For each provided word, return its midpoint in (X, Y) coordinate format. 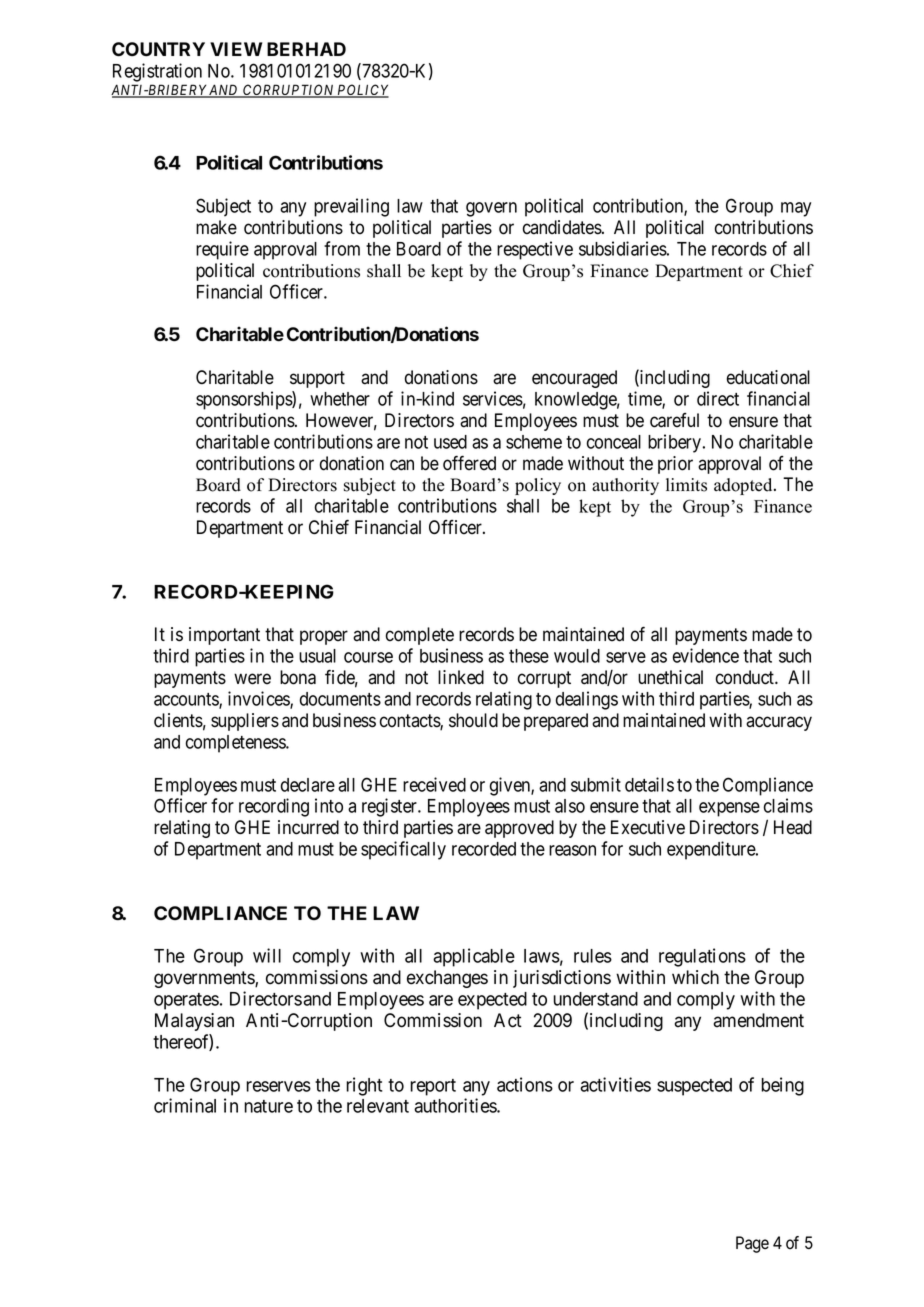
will (267, 955)
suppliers (245, 722)
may (796, 209)
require (222, 250)
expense (729, 809)
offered (469, 463)
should (473, 720)
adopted (744, 486)
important (224, 636)
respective (535, 250)
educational (768, 377)
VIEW (236, 49)
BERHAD (306, 49)
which (695, 977)
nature (268, 1106)
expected (492, 1001)
